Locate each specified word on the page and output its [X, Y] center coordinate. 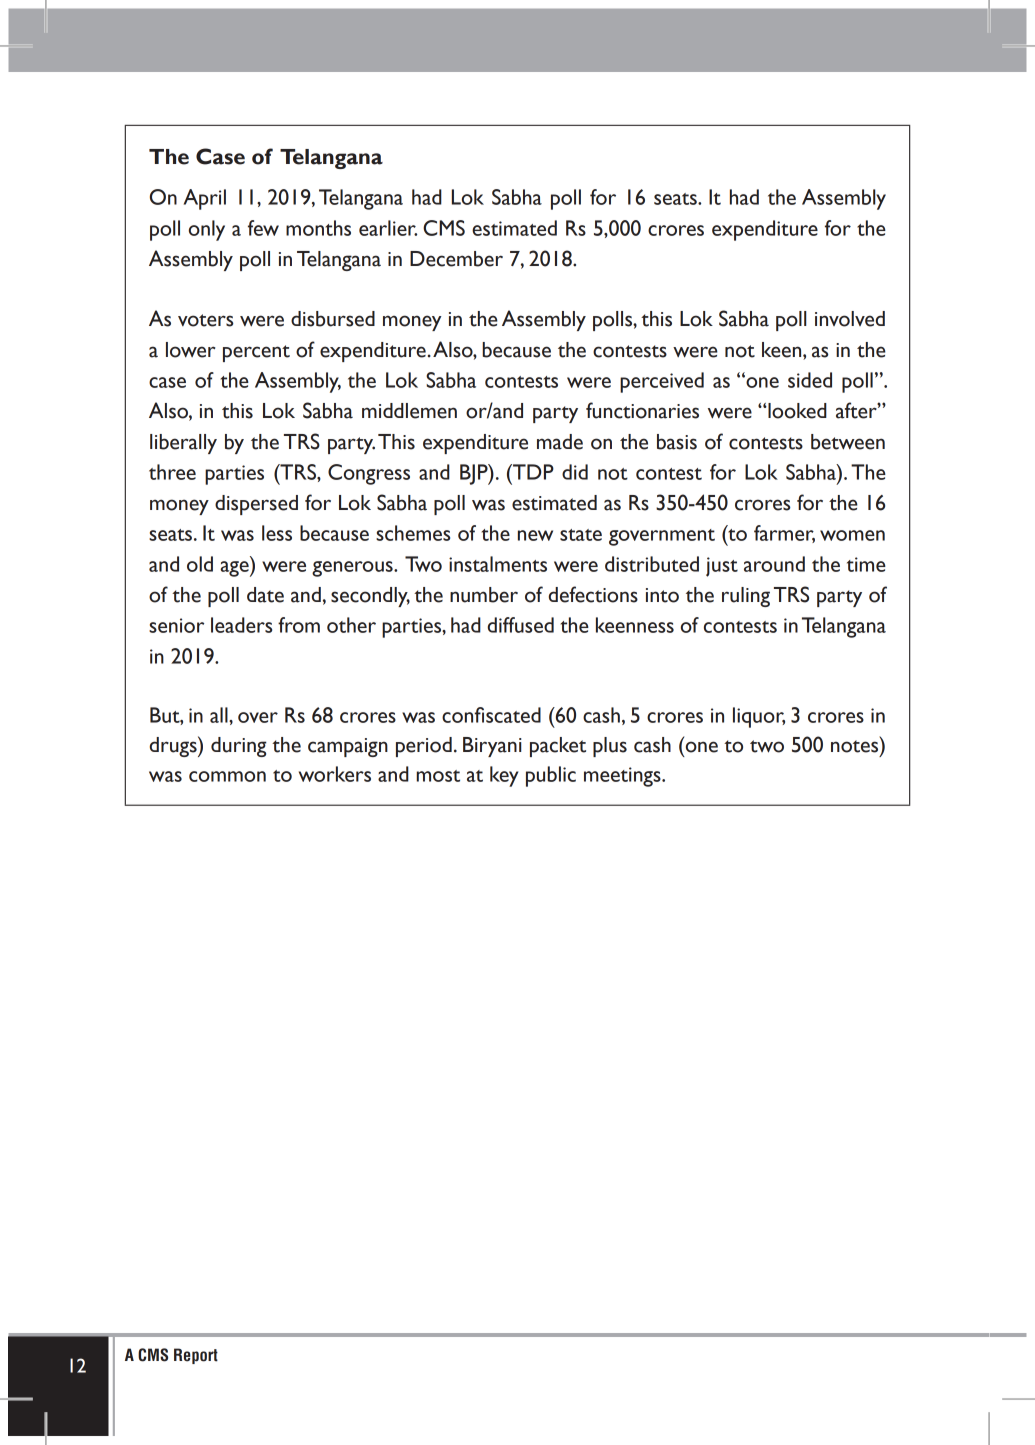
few [263, 228]
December [456, 259]
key [504, 776]
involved [850, 319]
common [227, 776]
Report [196, 1356]
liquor [759, 717]
